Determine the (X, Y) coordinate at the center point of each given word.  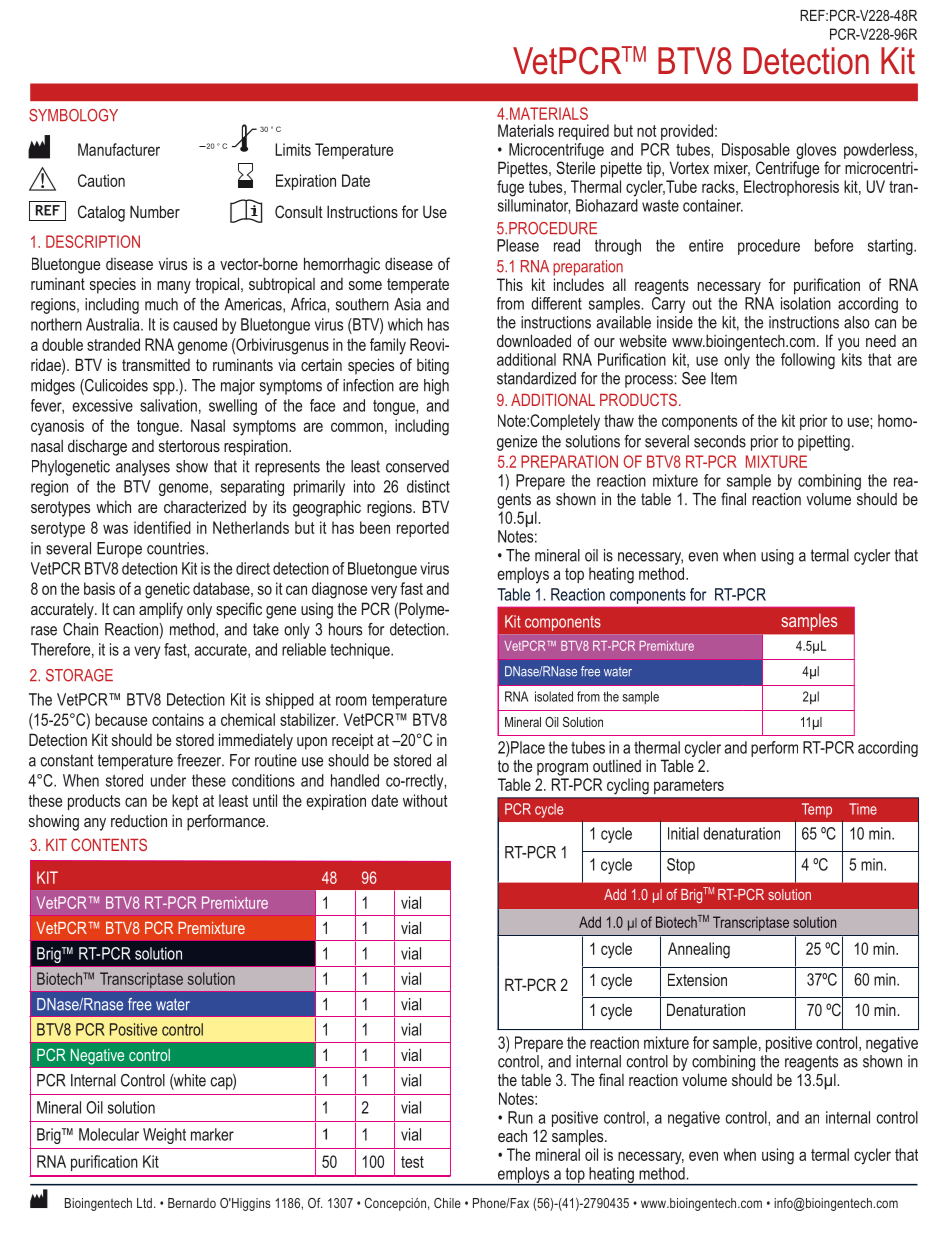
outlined (617, 765)
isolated (554, 696)
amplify (161, 610)
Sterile (575, 167)
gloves (816, 151)
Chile (447, 1203)
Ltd (144, 1203)
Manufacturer (119, 149)
